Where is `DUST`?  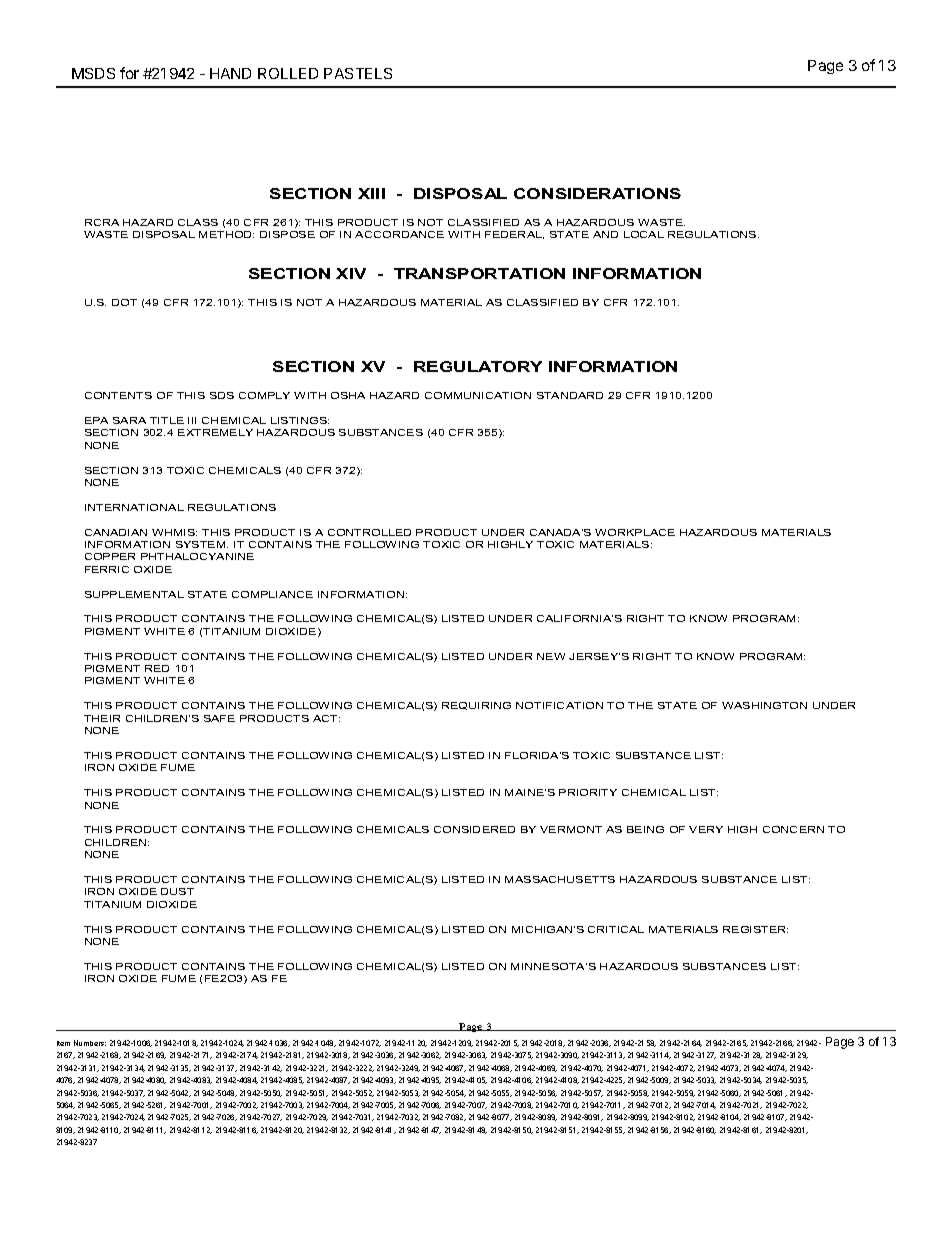 DUST is located at coordinates (177, 891).
